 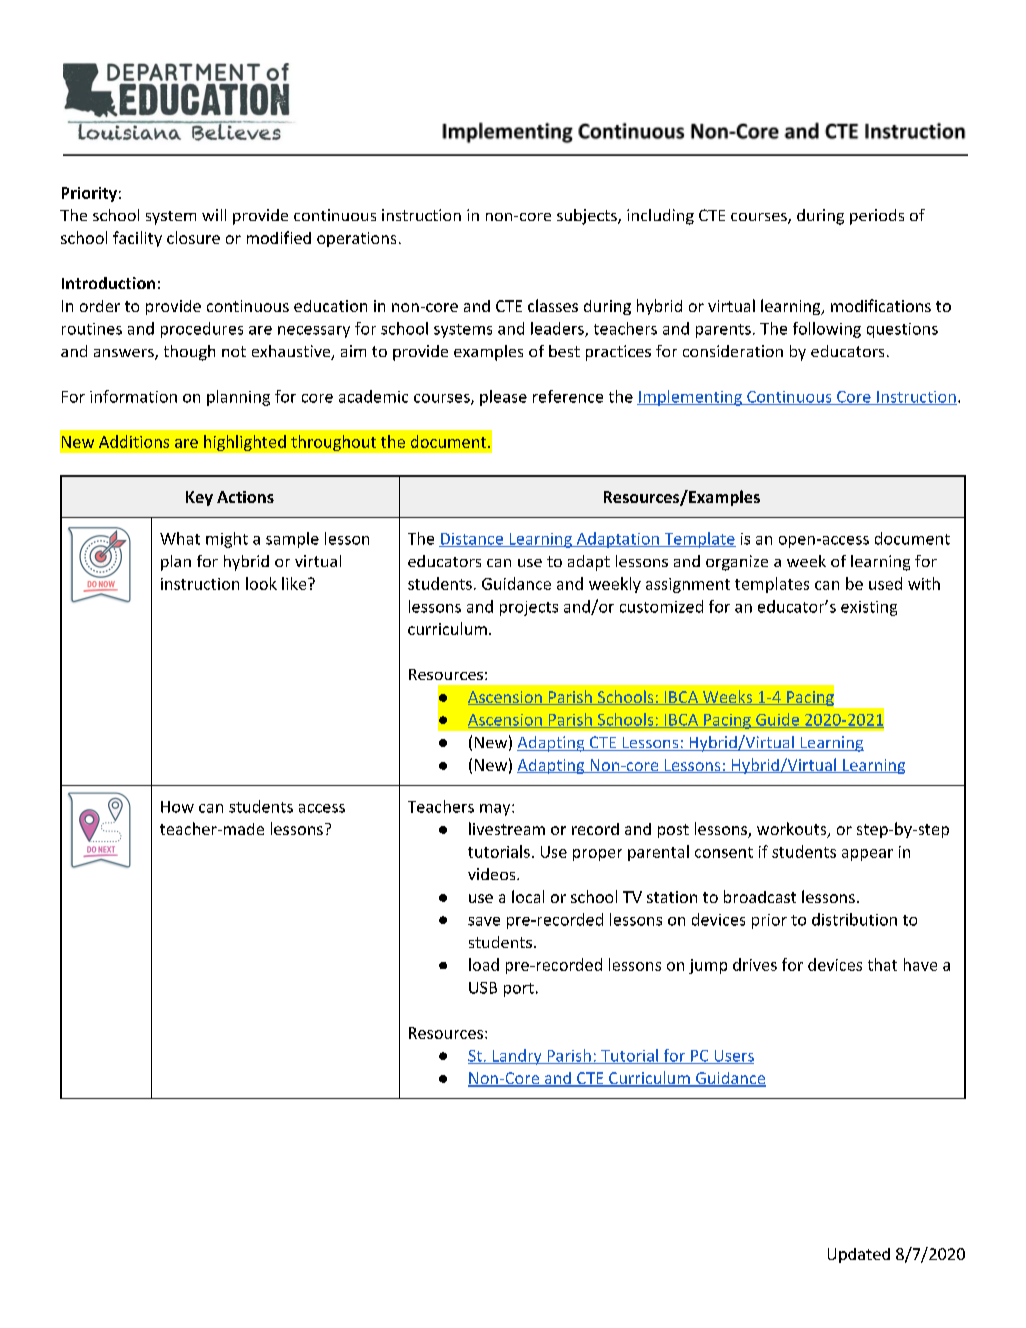 What do you see at coordinates (517, 1057) in the screenshot?
I see `Landry` at bounding box center [517, 1057].
